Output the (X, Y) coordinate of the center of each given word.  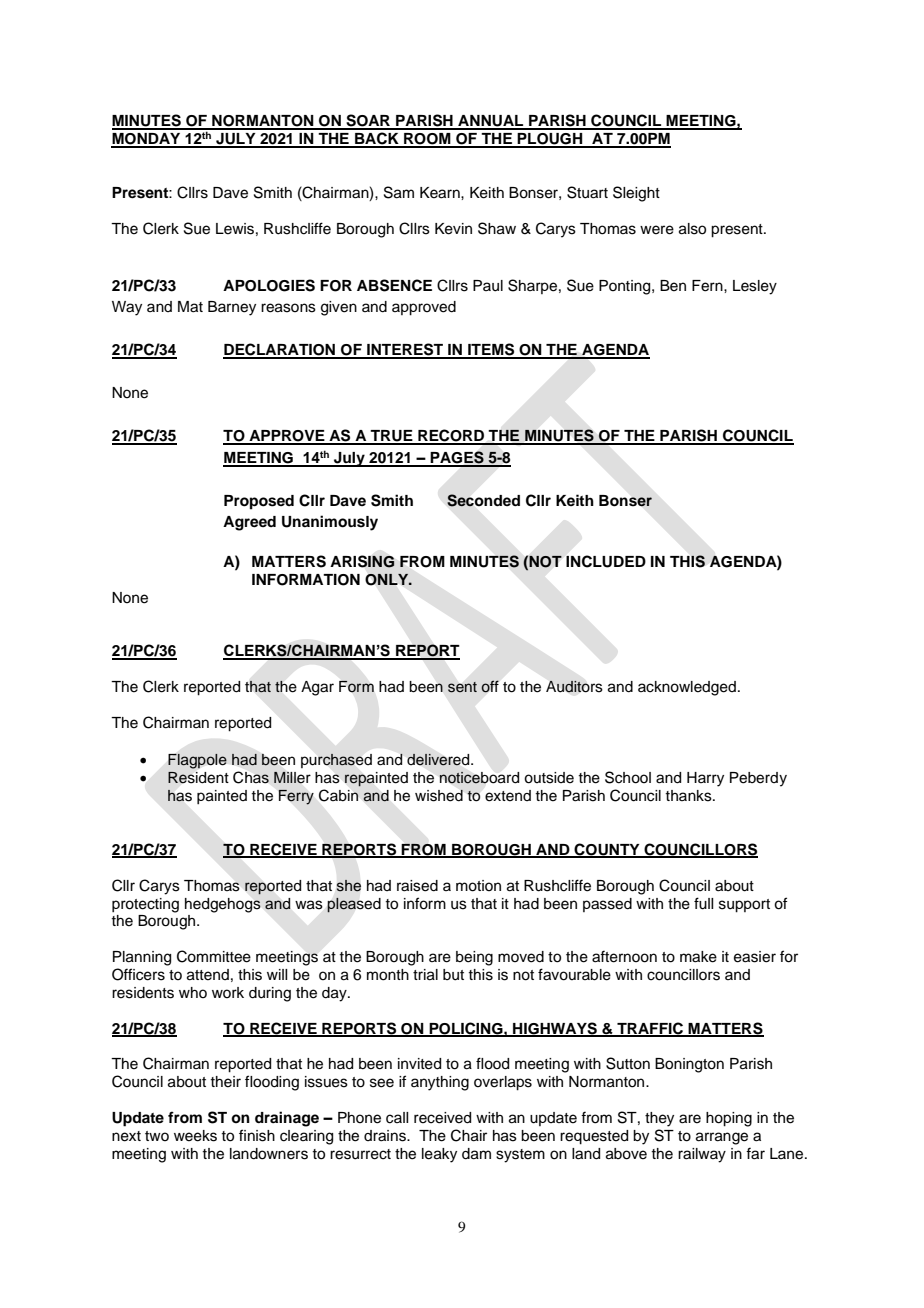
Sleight (636, 194)
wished (439, 795)
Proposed (259, 502)
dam (476, 1154)
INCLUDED (606, 561)
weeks (195, 1136)
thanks (689, 796)
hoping (729, 1119)
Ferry (296, 797)
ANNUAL (491, 122)
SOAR (368, 121)
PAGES (457, 458)
